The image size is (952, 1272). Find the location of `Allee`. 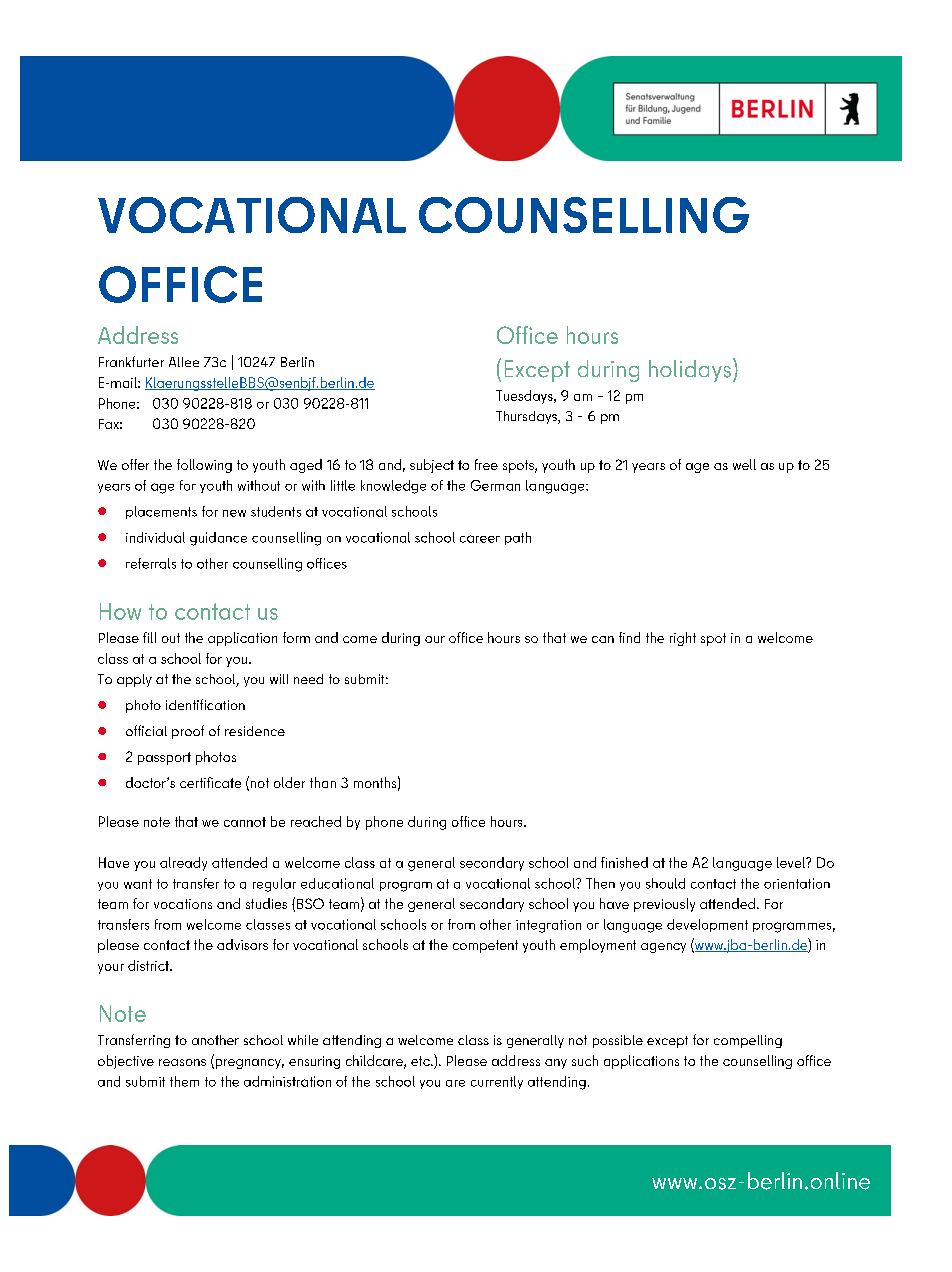

Allee is located at coordinates (184, 362).
